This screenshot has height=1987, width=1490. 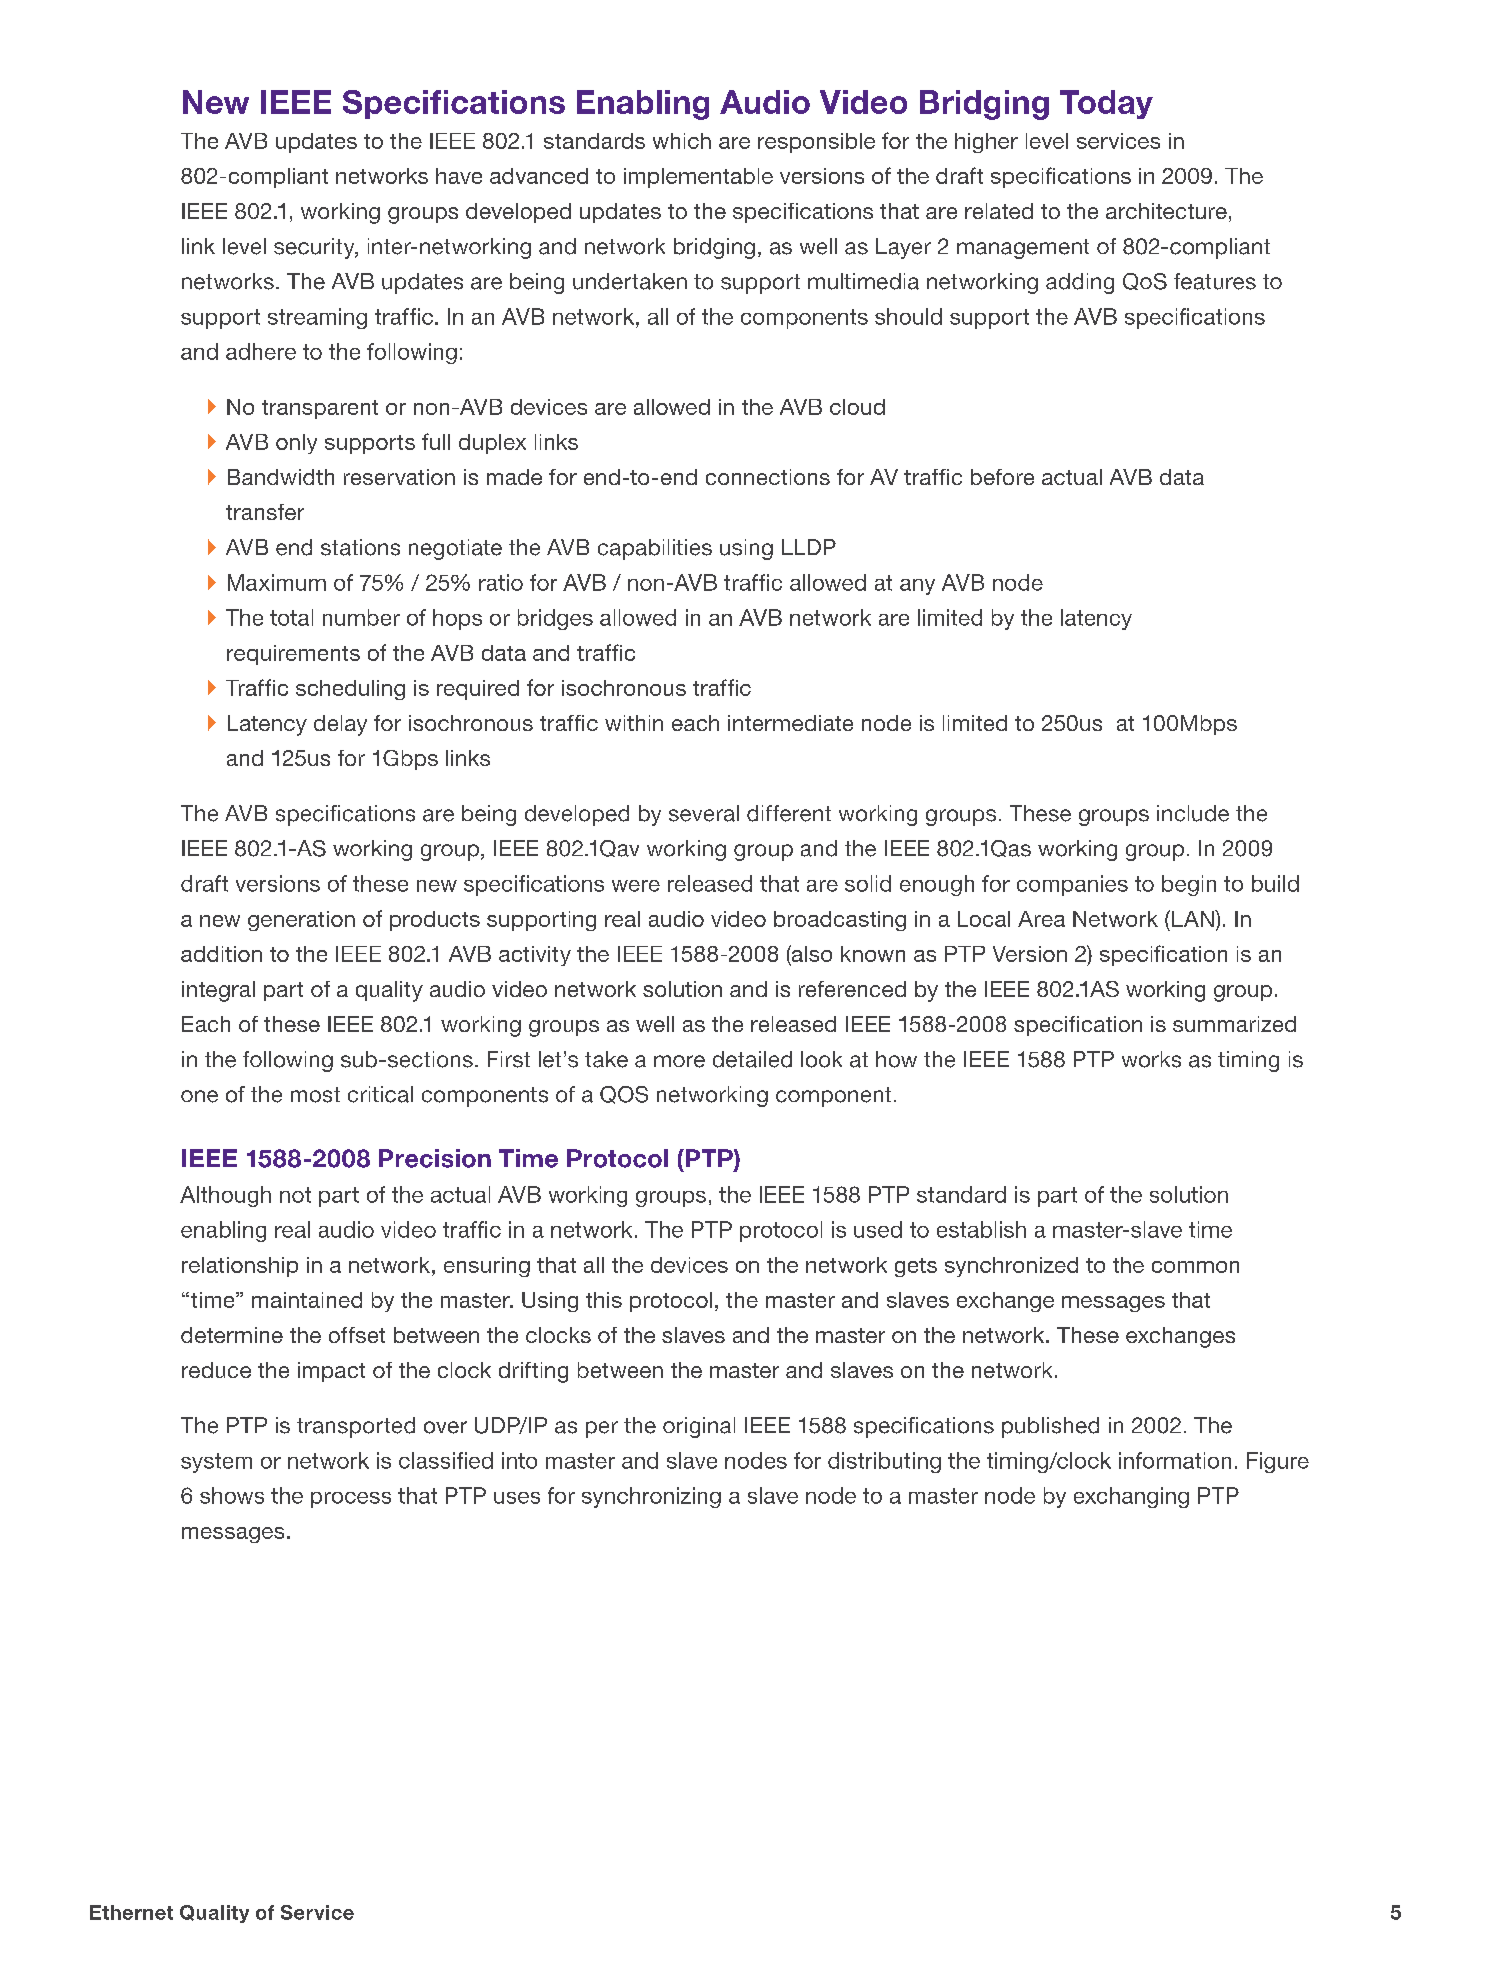 I want to click on information, so click(x=1175, y=1460).
